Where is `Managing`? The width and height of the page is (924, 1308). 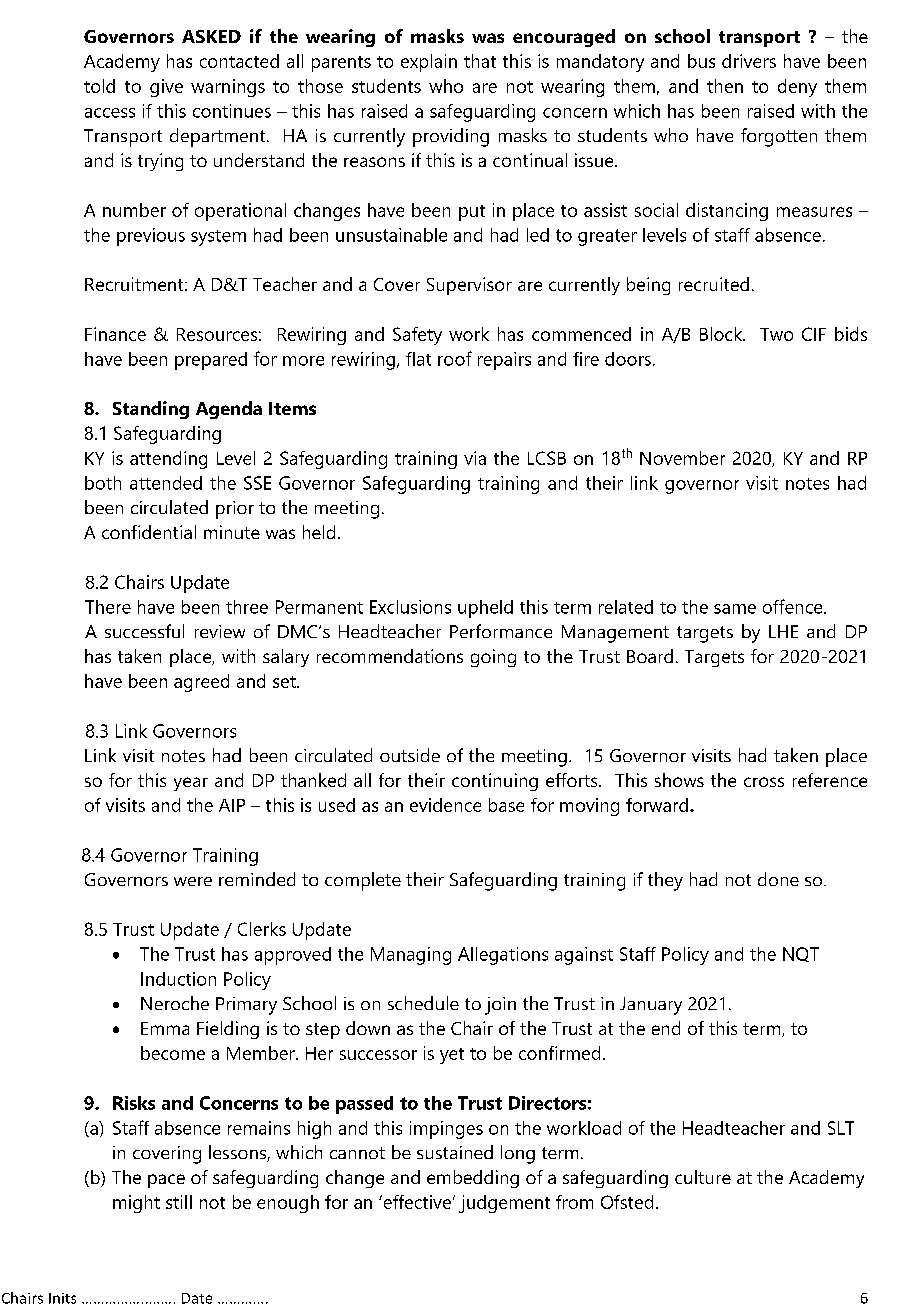 Managing is located at coordinates (411, 956).
